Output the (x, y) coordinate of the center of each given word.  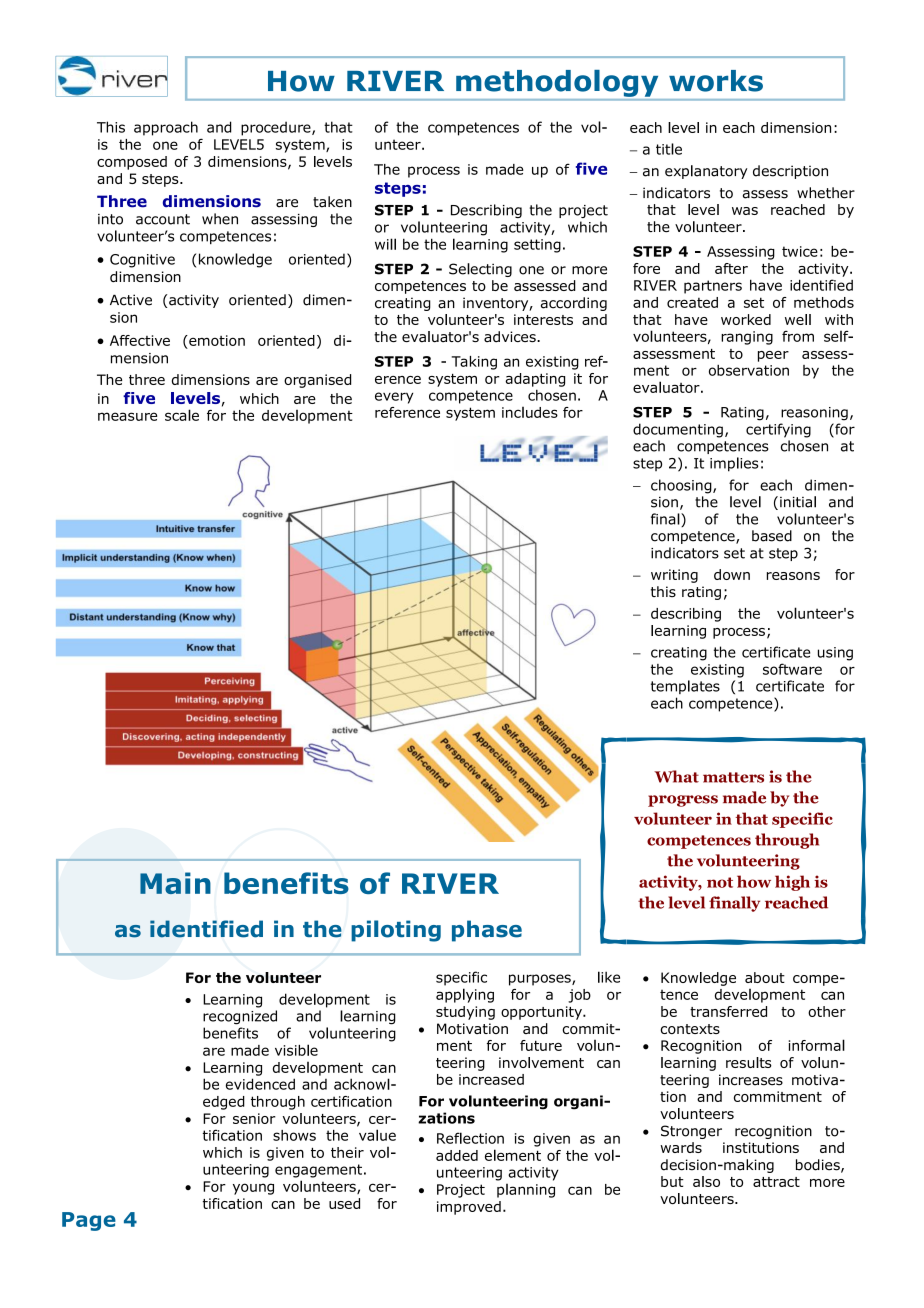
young (253, 1189)
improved (469, 1208)
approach (166, 128)
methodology (557, 83)
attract (776, 1182)
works (716, 81)
